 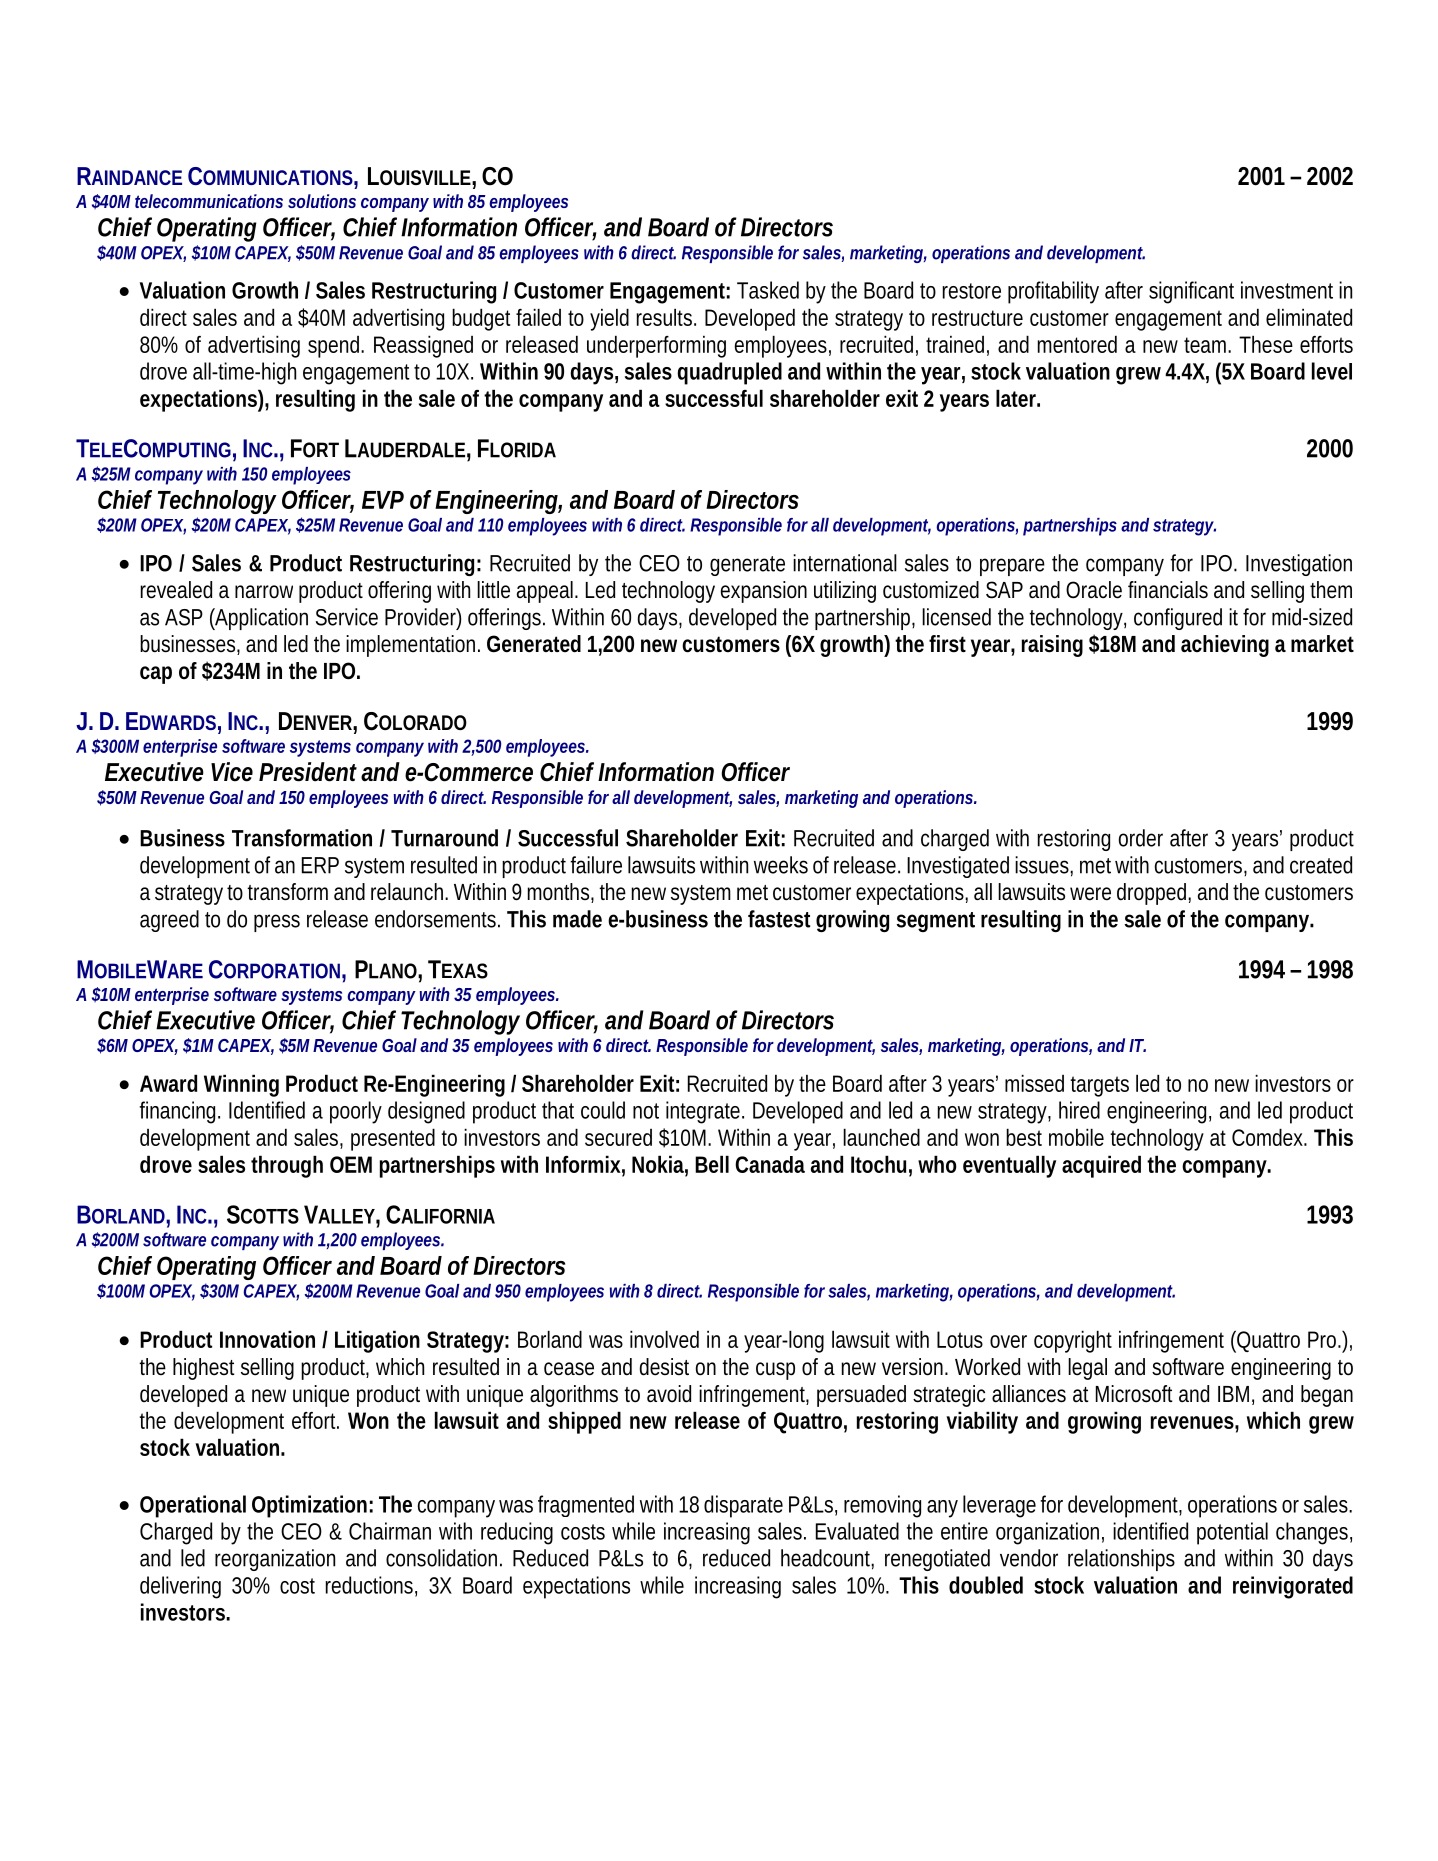 What do you see at coordinates (1153, 894) in the document?
I see `dropped` at bounding box center [1153, 894].
